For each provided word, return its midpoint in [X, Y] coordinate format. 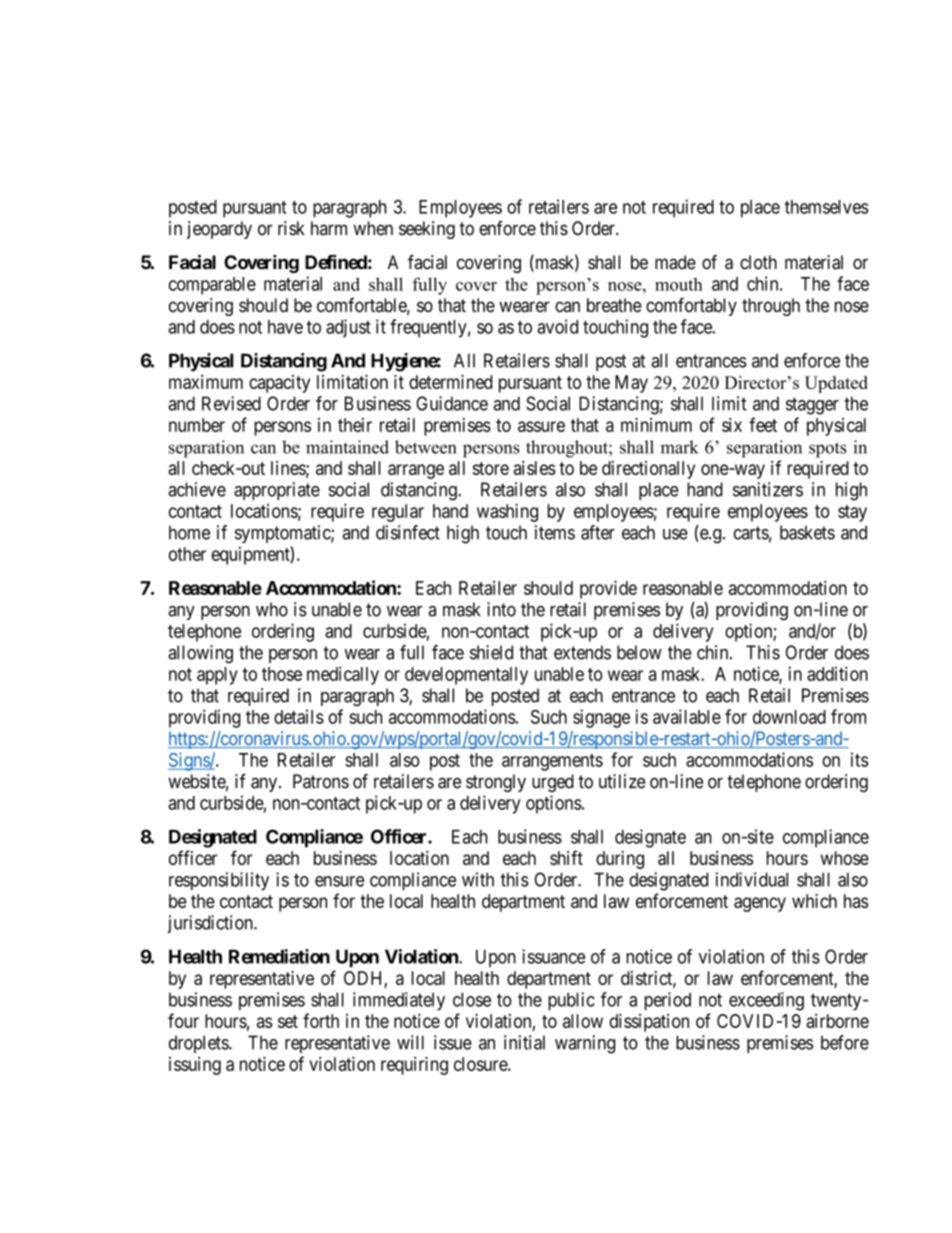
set [288, 1021]
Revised [231, 403]
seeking [427, 230]
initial [524, 1042]
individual [751, 879]
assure [541, 426]
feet [763, 424]
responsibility [219, 881]
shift [566, 857]
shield [491, 652]
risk [291, 228]
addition [837, 673]
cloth [758, 262]
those [282, 674]
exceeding [766, 1001]
